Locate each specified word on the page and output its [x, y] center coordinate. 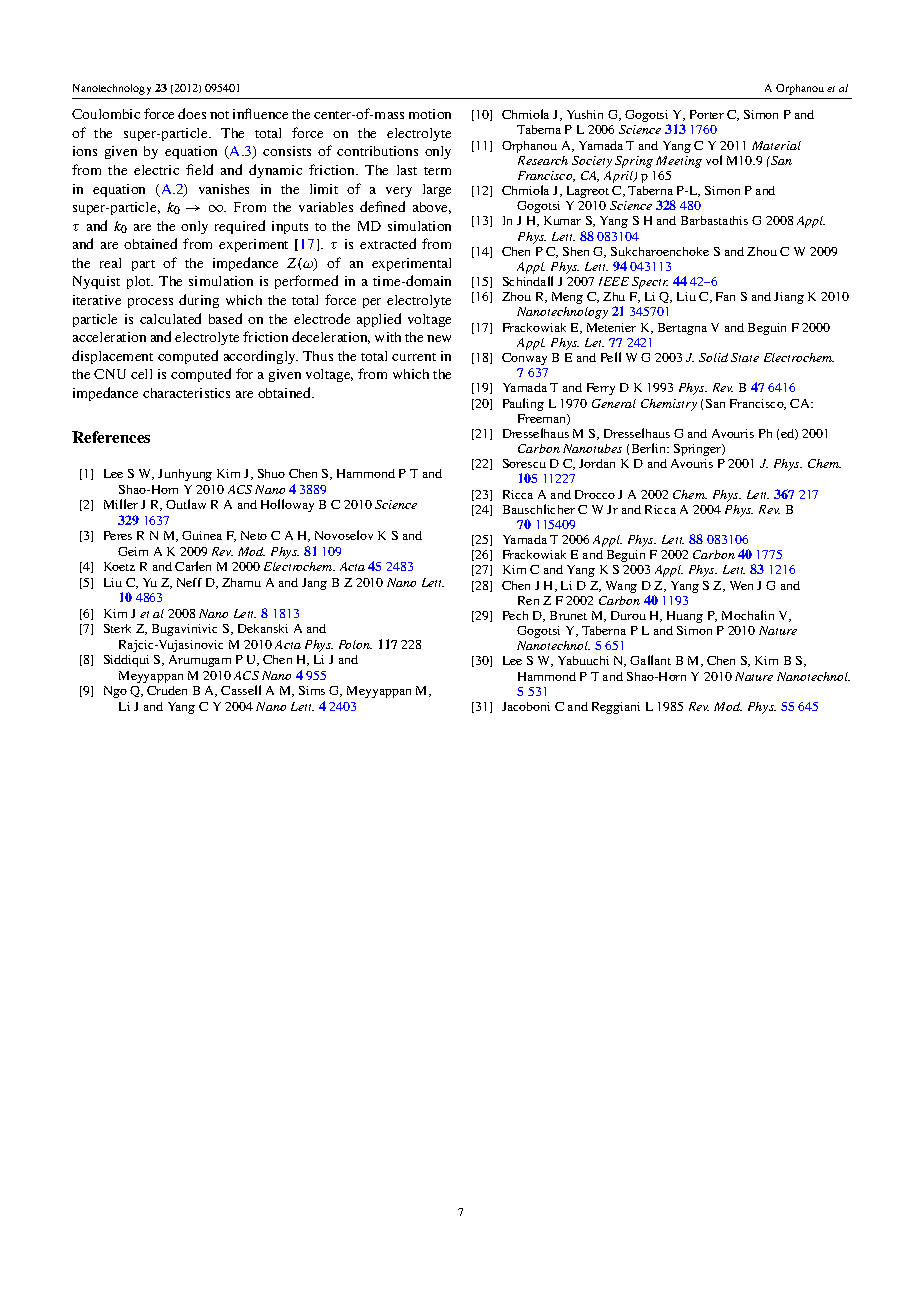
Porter [707, 114]
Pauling [523, 404]
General [614, 403]
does [192, 113]
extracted [388, 243]
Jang [314, 584]
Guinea [202, 535]
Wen [741, 585]
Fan [725, 296]
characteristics [186, 393]
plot [140, 282]
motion [430, 114]
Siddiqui [126, 661]
